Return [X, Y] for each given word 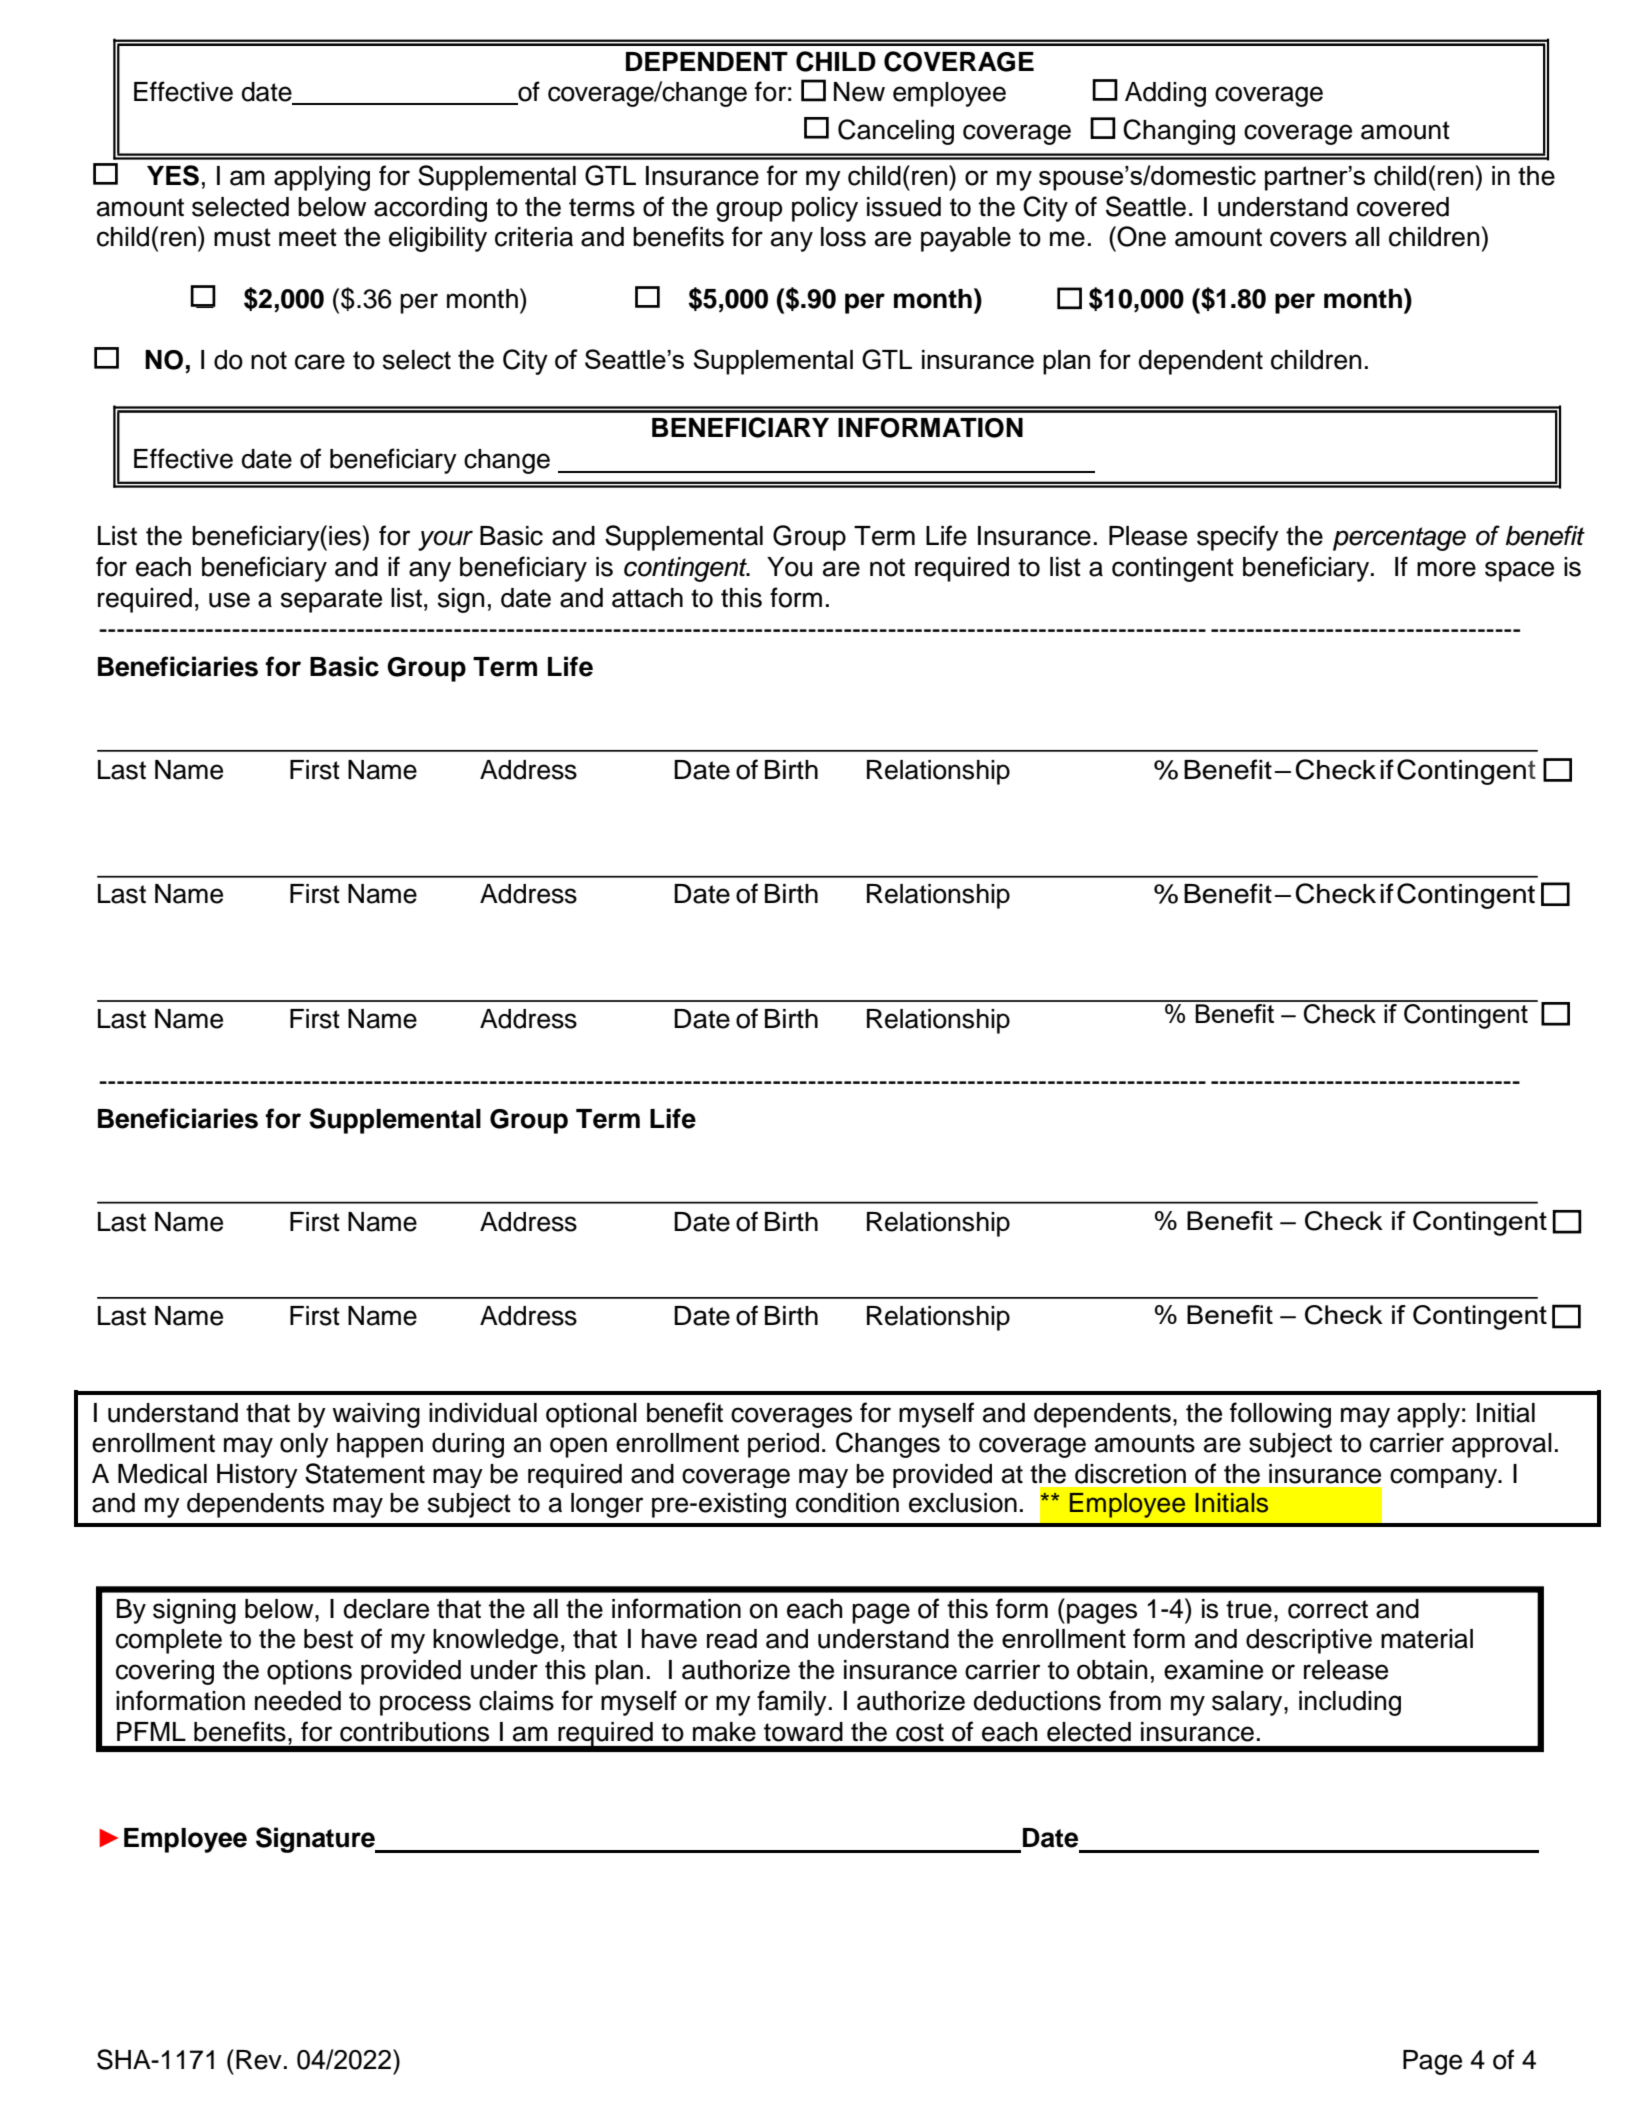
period [783, 1445]
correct [1328, 1609]
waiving [376, 1415]
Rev [259, 2060]
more [1446, 569]
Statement [365, 1473]
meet [308, 237]
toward [803, 1732]
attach [647, 598]
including [1350, 1703]
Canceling [896, 132]
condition [847, 1503]
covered [1403, 207]
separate [331, 601]
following [1280, 1415]
